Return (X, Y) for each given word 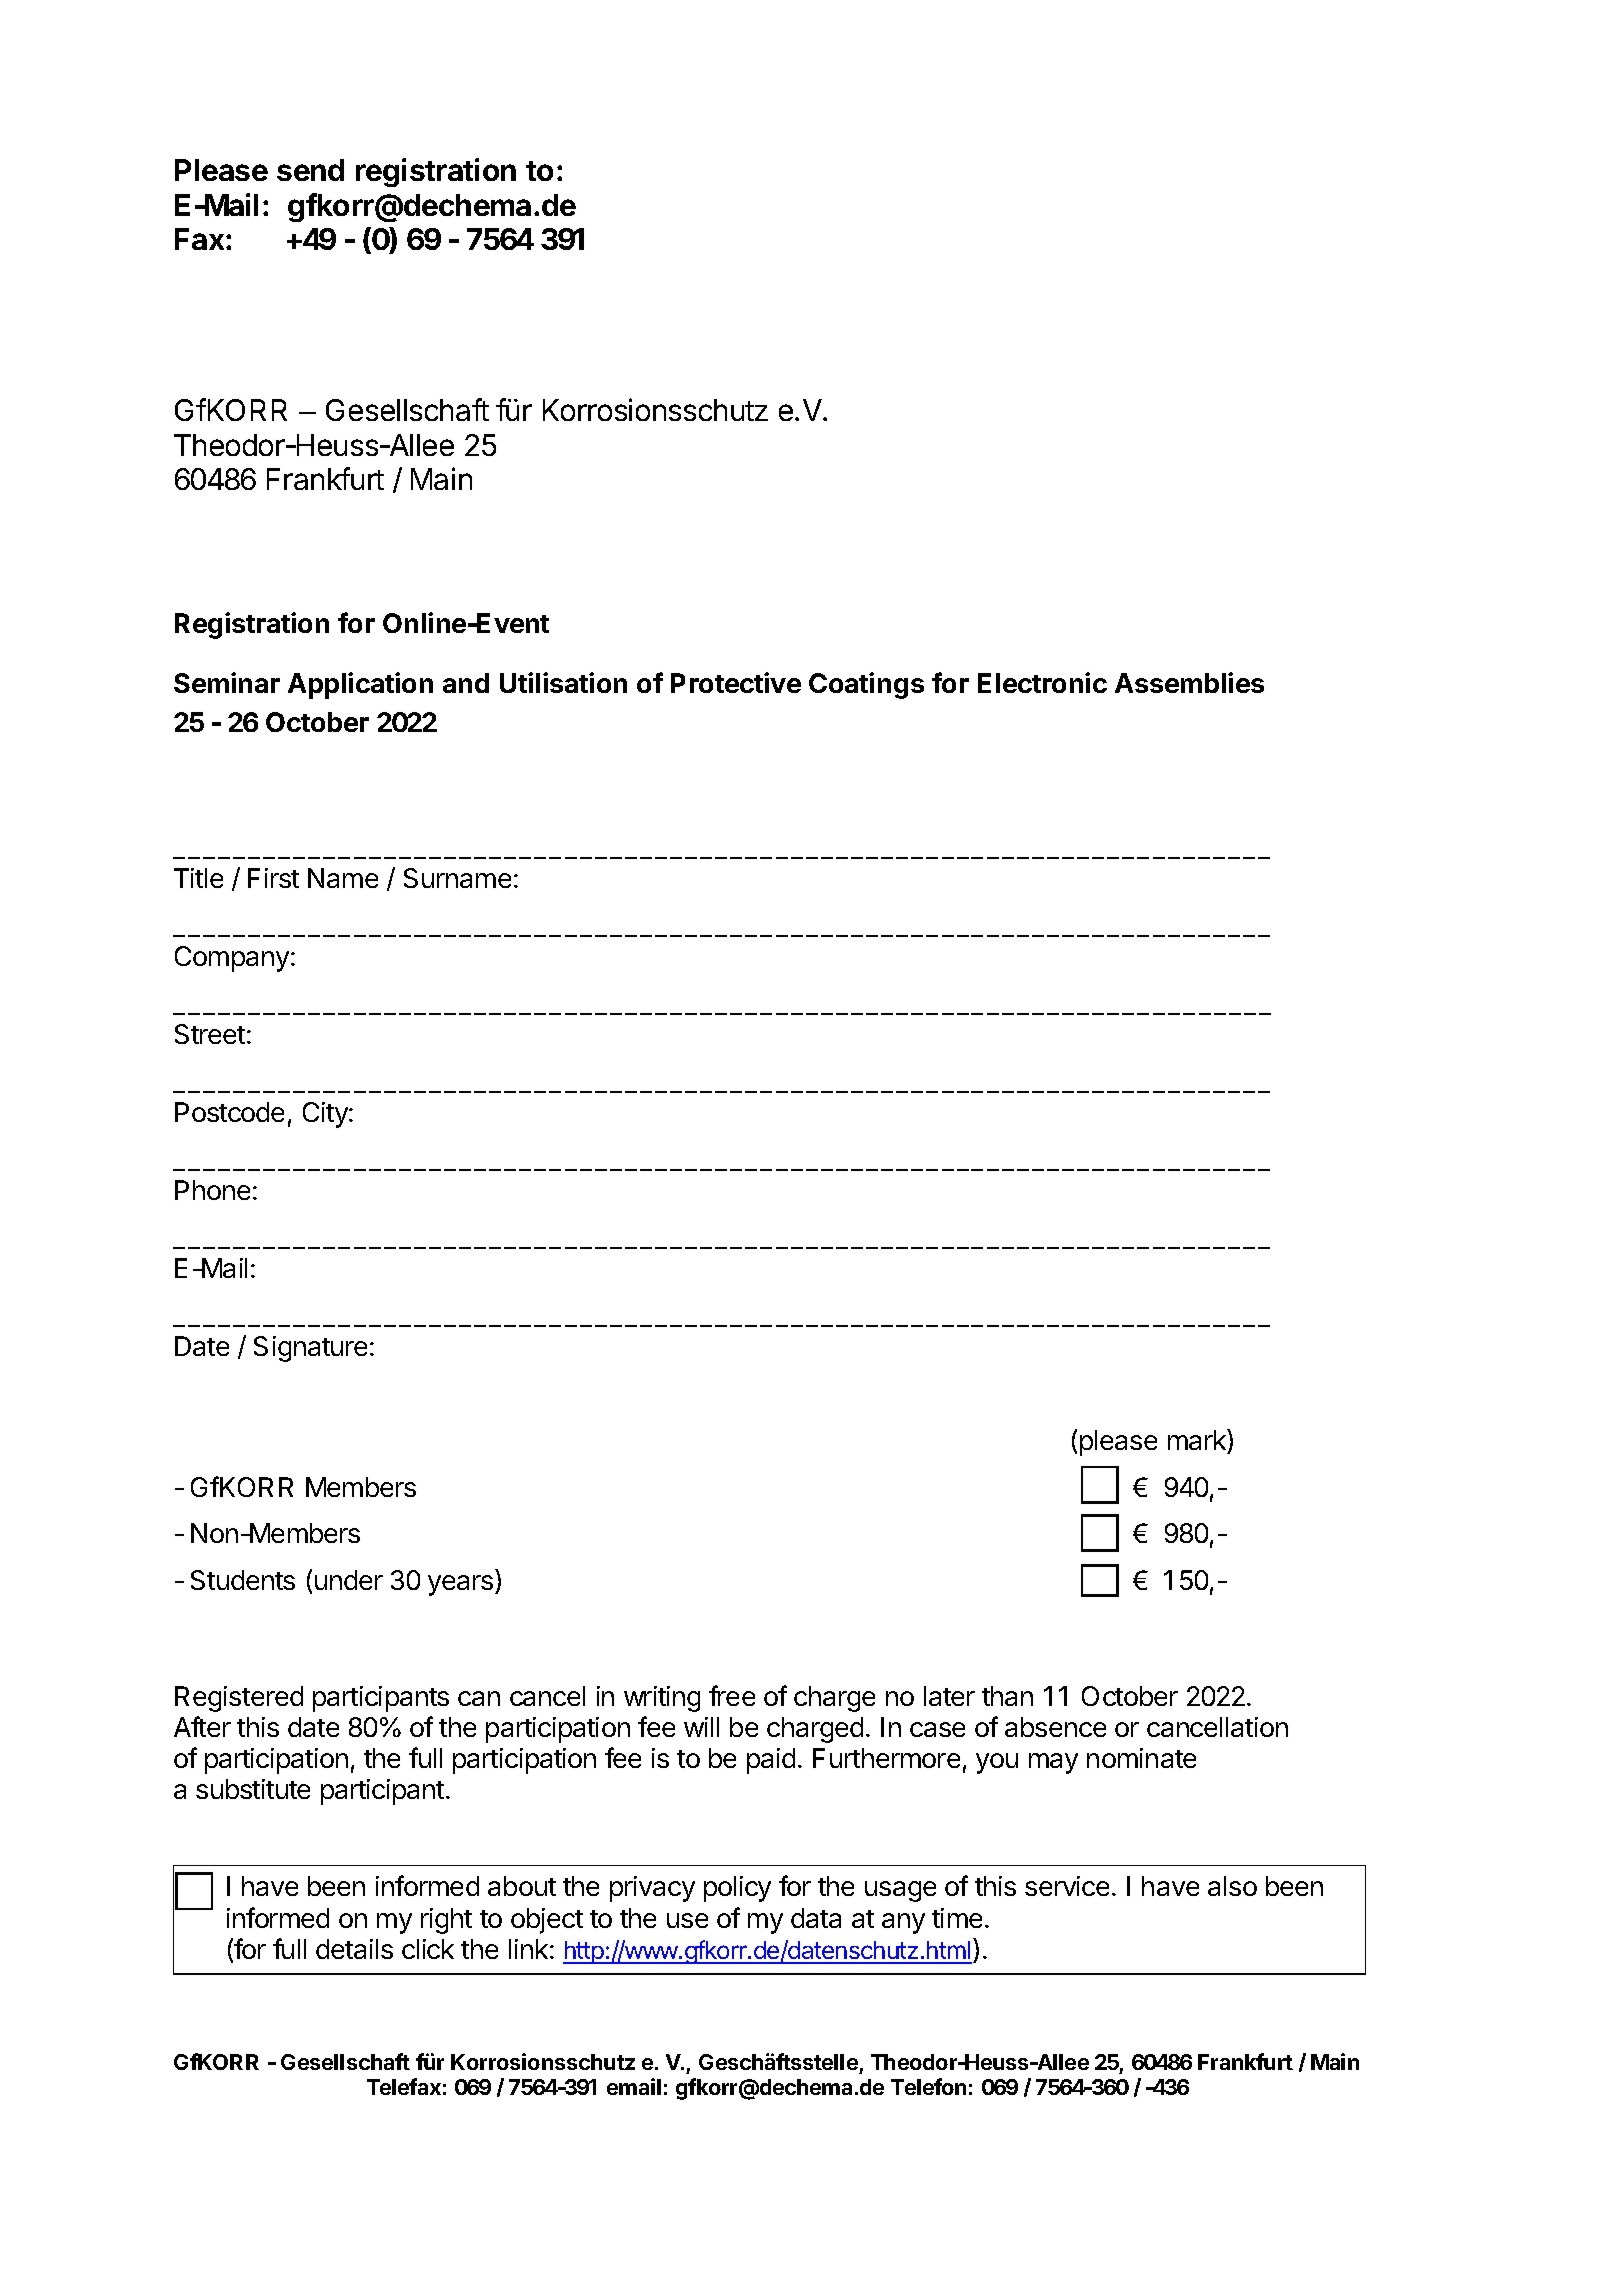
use (687, 1920)
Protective (736, 682)
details (354, 1949)
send (310, 170)
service (1067, 1886)
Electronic (1042, 682)
